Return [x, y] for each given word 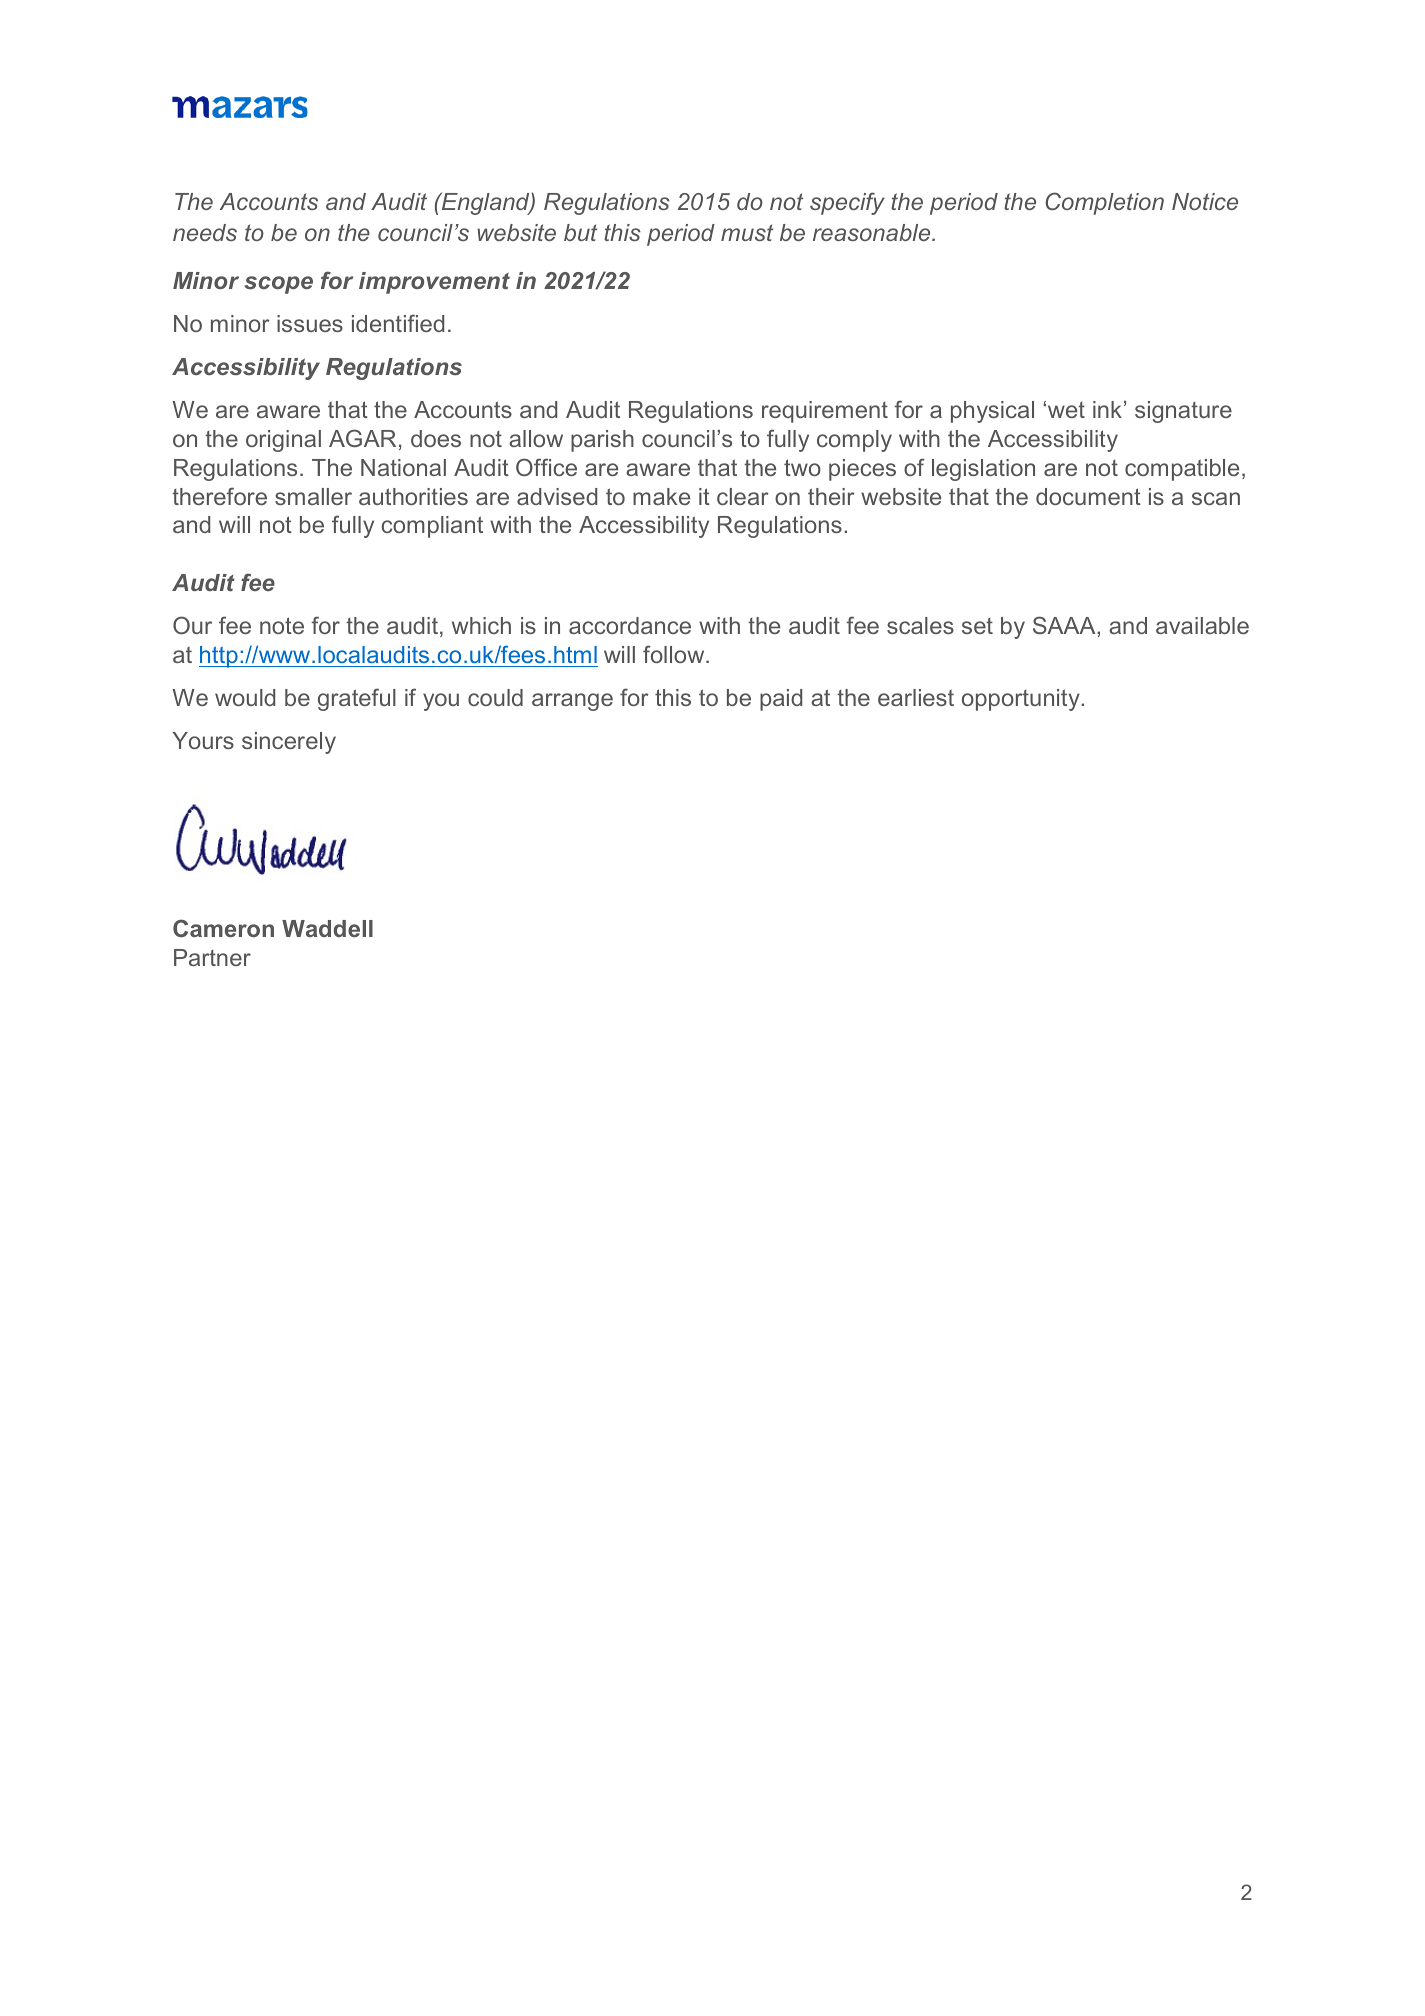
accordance [630, 625]
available [1202, 625]
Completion [1104, 203]
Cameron [223, 928]
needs [205, 232]
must [747, 232]
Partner [212, 957]
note [282, 625]
